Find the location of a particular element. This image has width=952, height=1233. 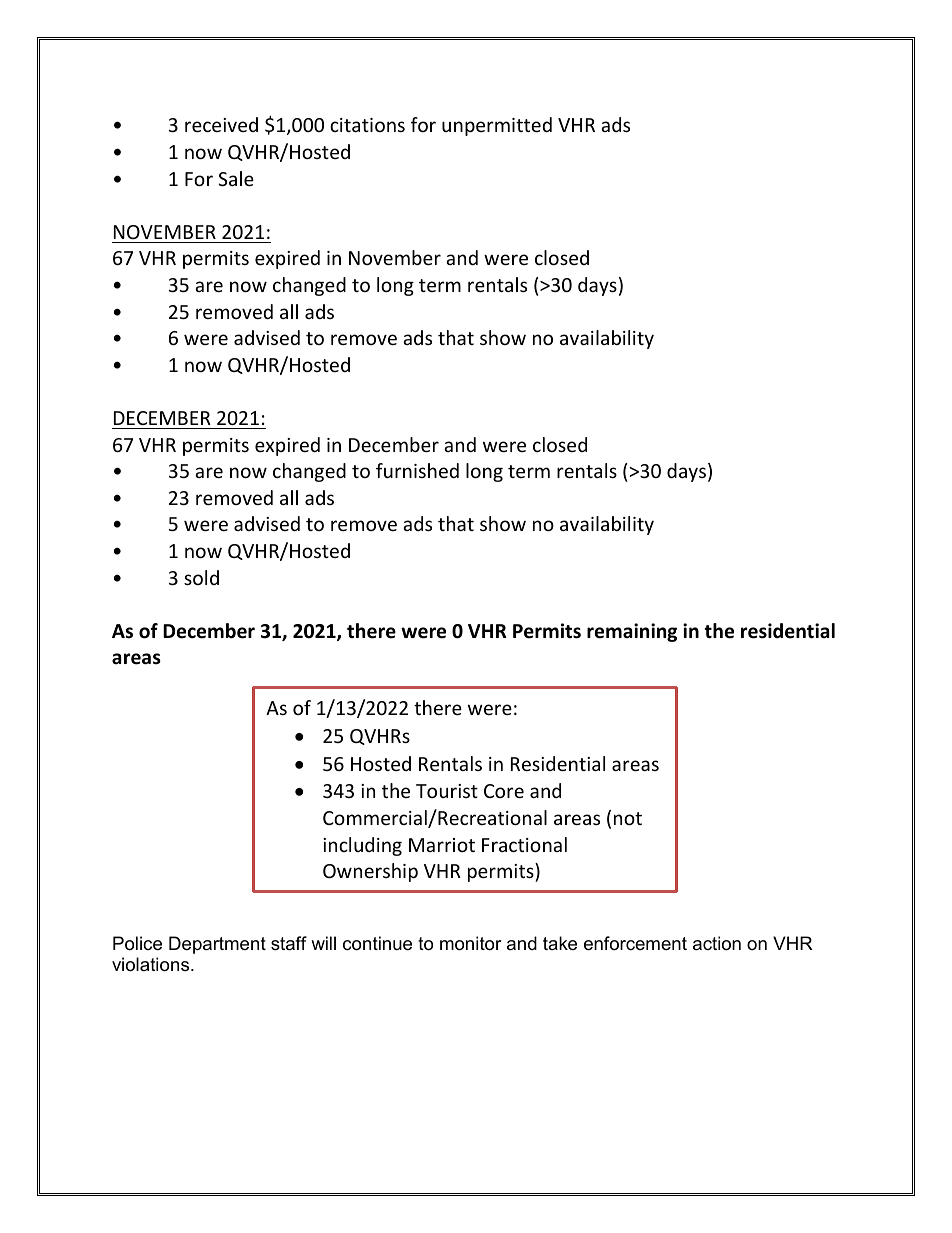

including is located at coordinates (362, 846).
